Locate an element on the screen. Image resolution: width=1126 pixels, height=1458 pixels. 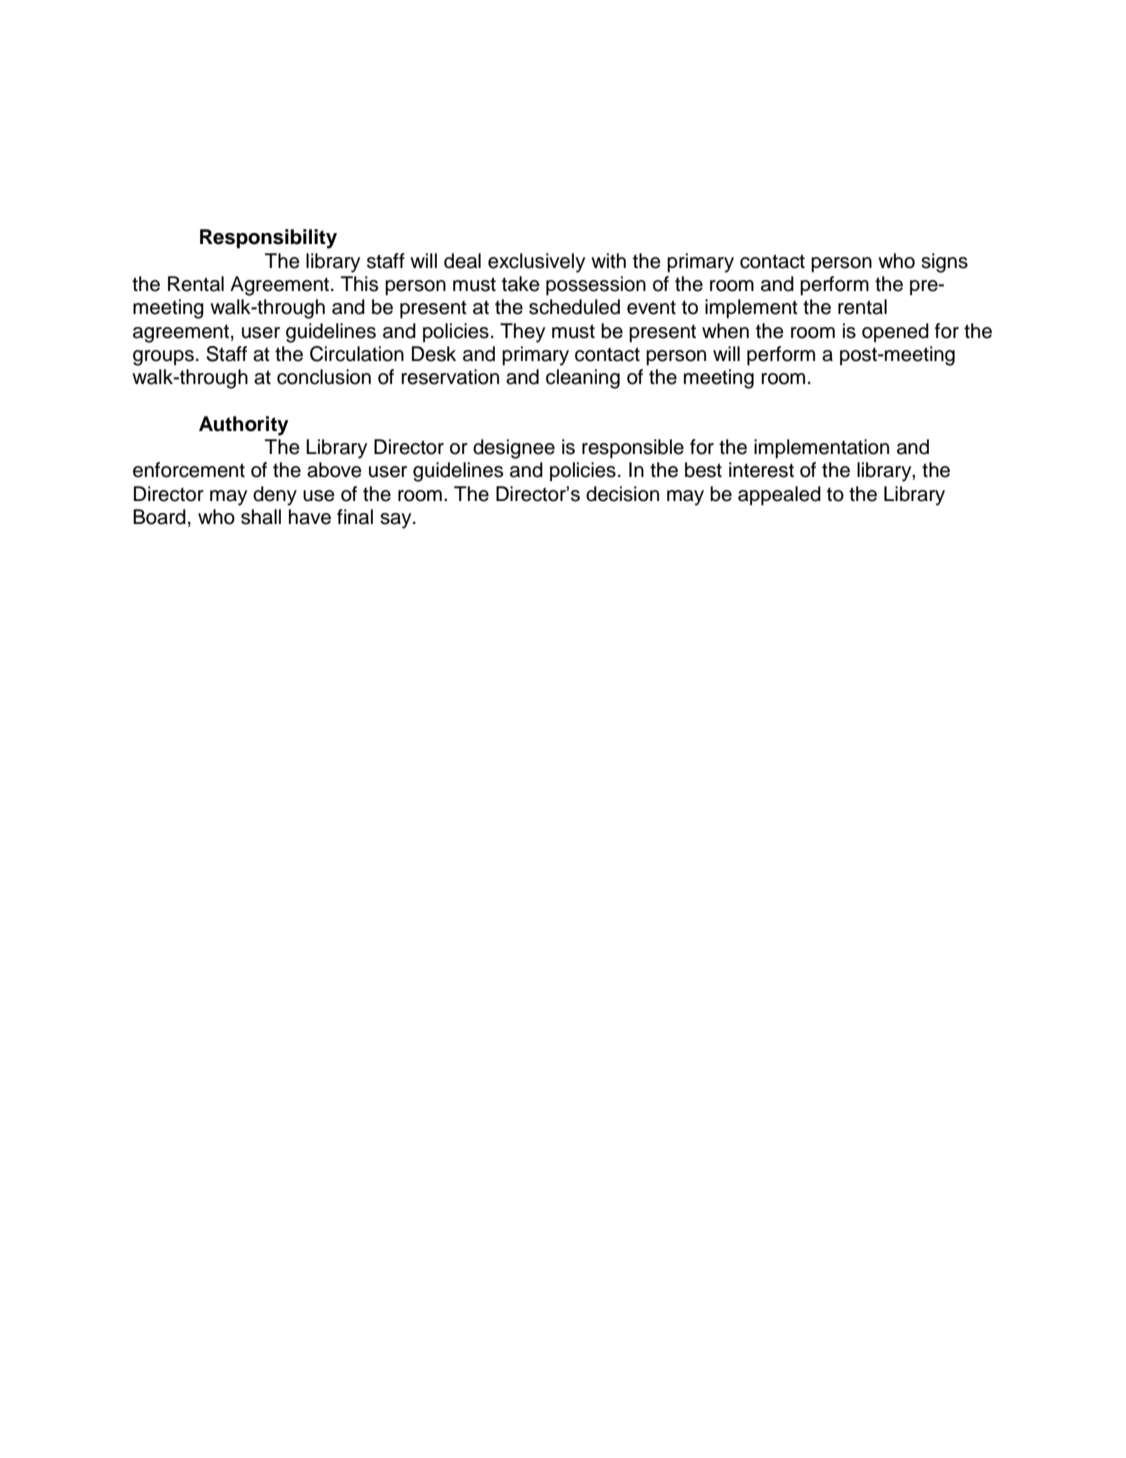
responsible is located at coordinates (633, 449).
